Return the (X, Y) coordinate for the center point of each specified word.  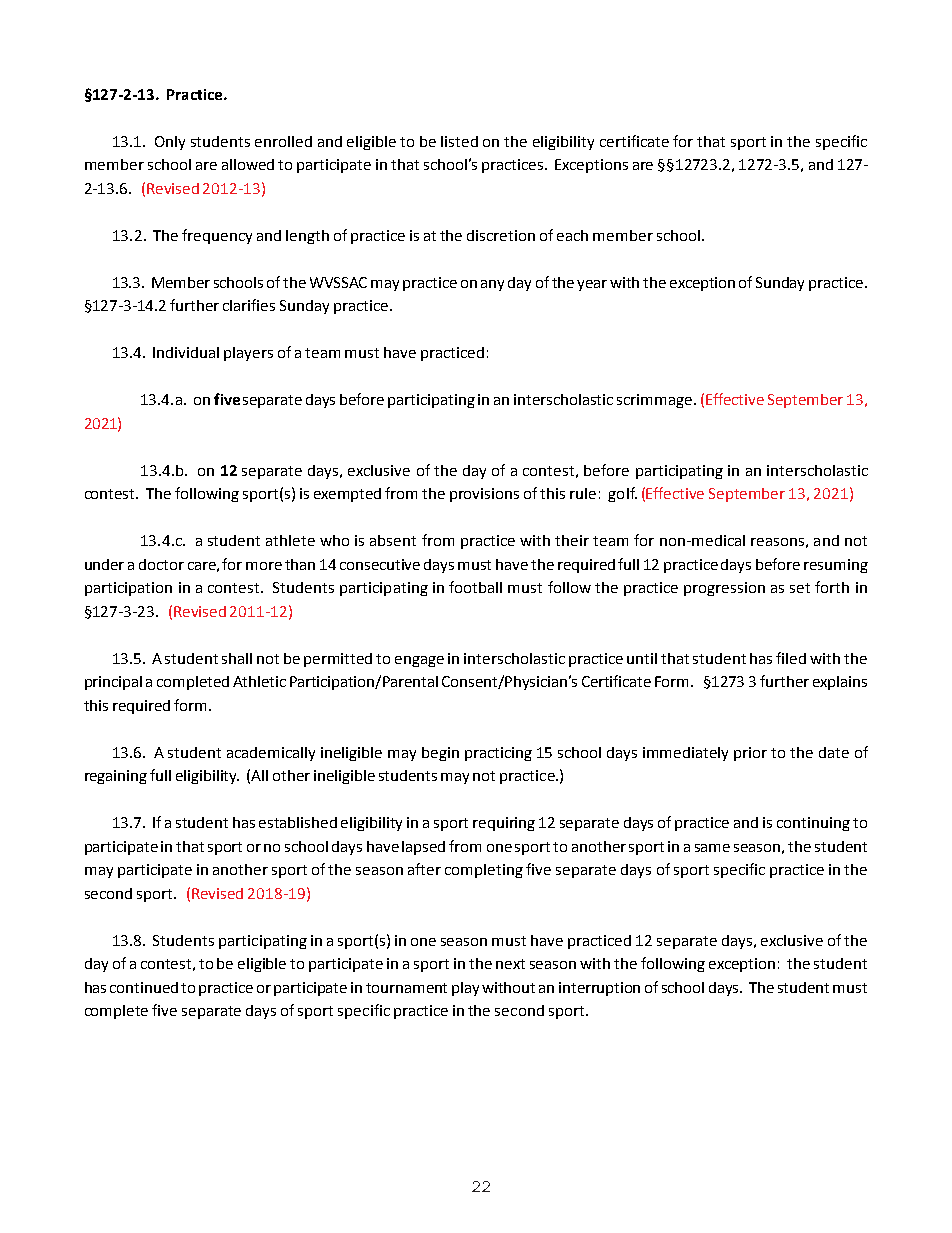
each (572, 235)
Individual (186, 352)
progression (724, 589)
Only (170, 143)
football (475, 587)
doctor (161, 564)
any (492, 285)
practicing (498, 754)
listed (459, 141)
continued (144, 987)
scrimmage (654, 401)
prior (750, 754)
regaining (116, 777)
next (510, 964)
